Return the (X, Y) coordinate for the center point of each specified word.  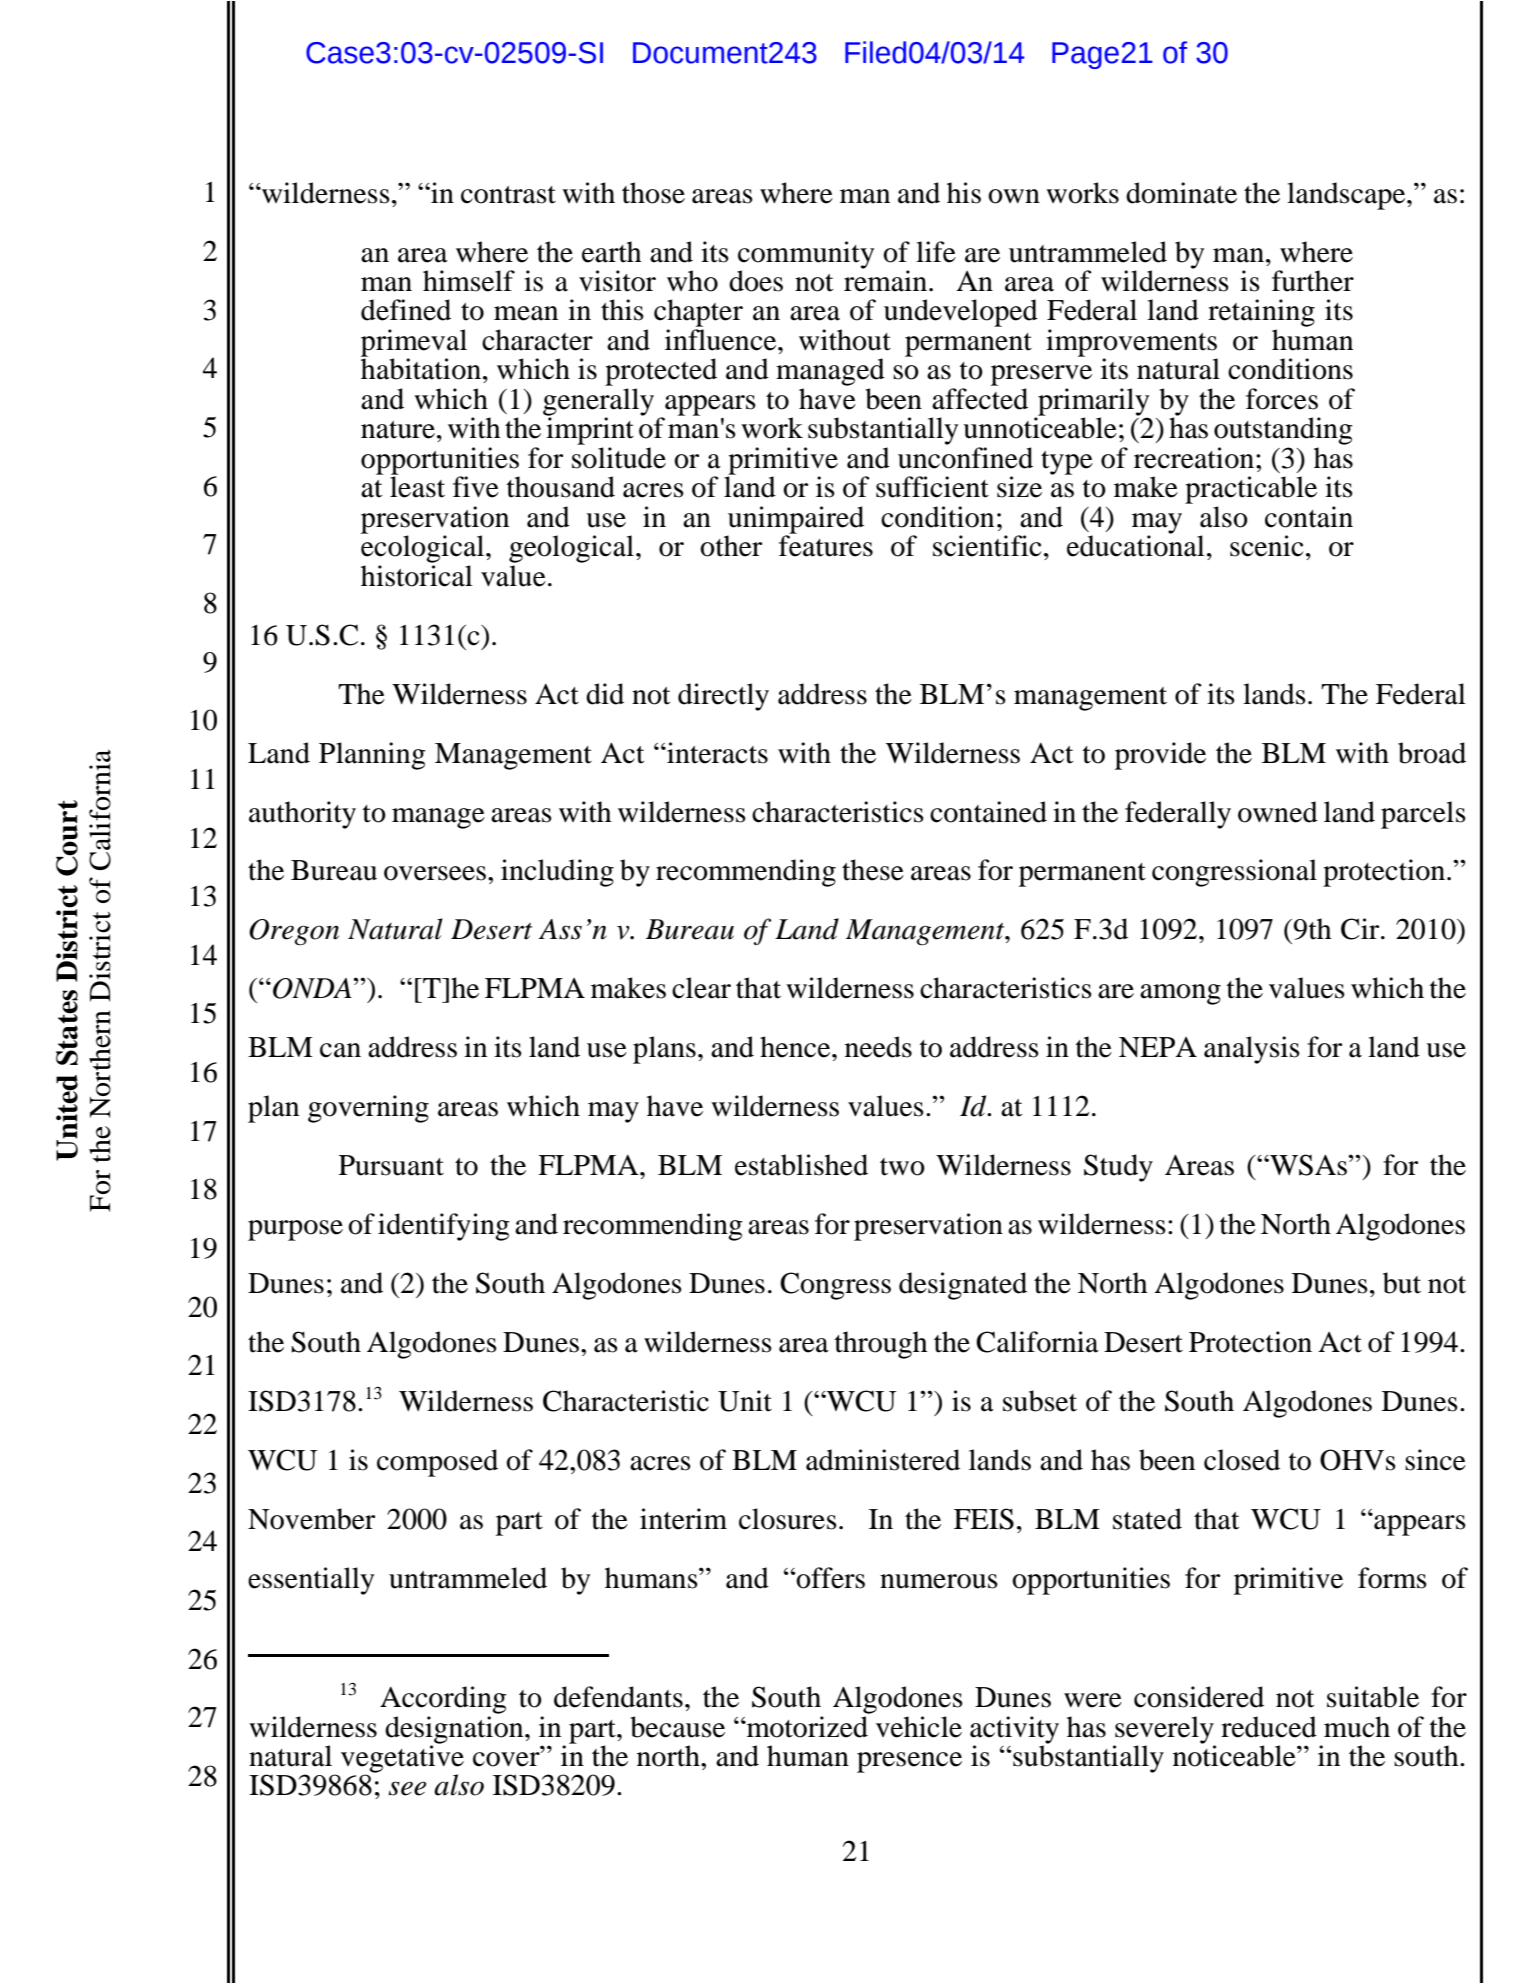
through (881, 1345)
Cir (1361, 929)
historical (417, 576)
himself (469, 281)
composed (437, 1463)
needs (878, 1047)
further (1313, 281)
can (340, 1050)
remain (887, 280)
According (443, 1700)
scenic (1266, 546)
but (1402, 1283)
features (826, 545)
